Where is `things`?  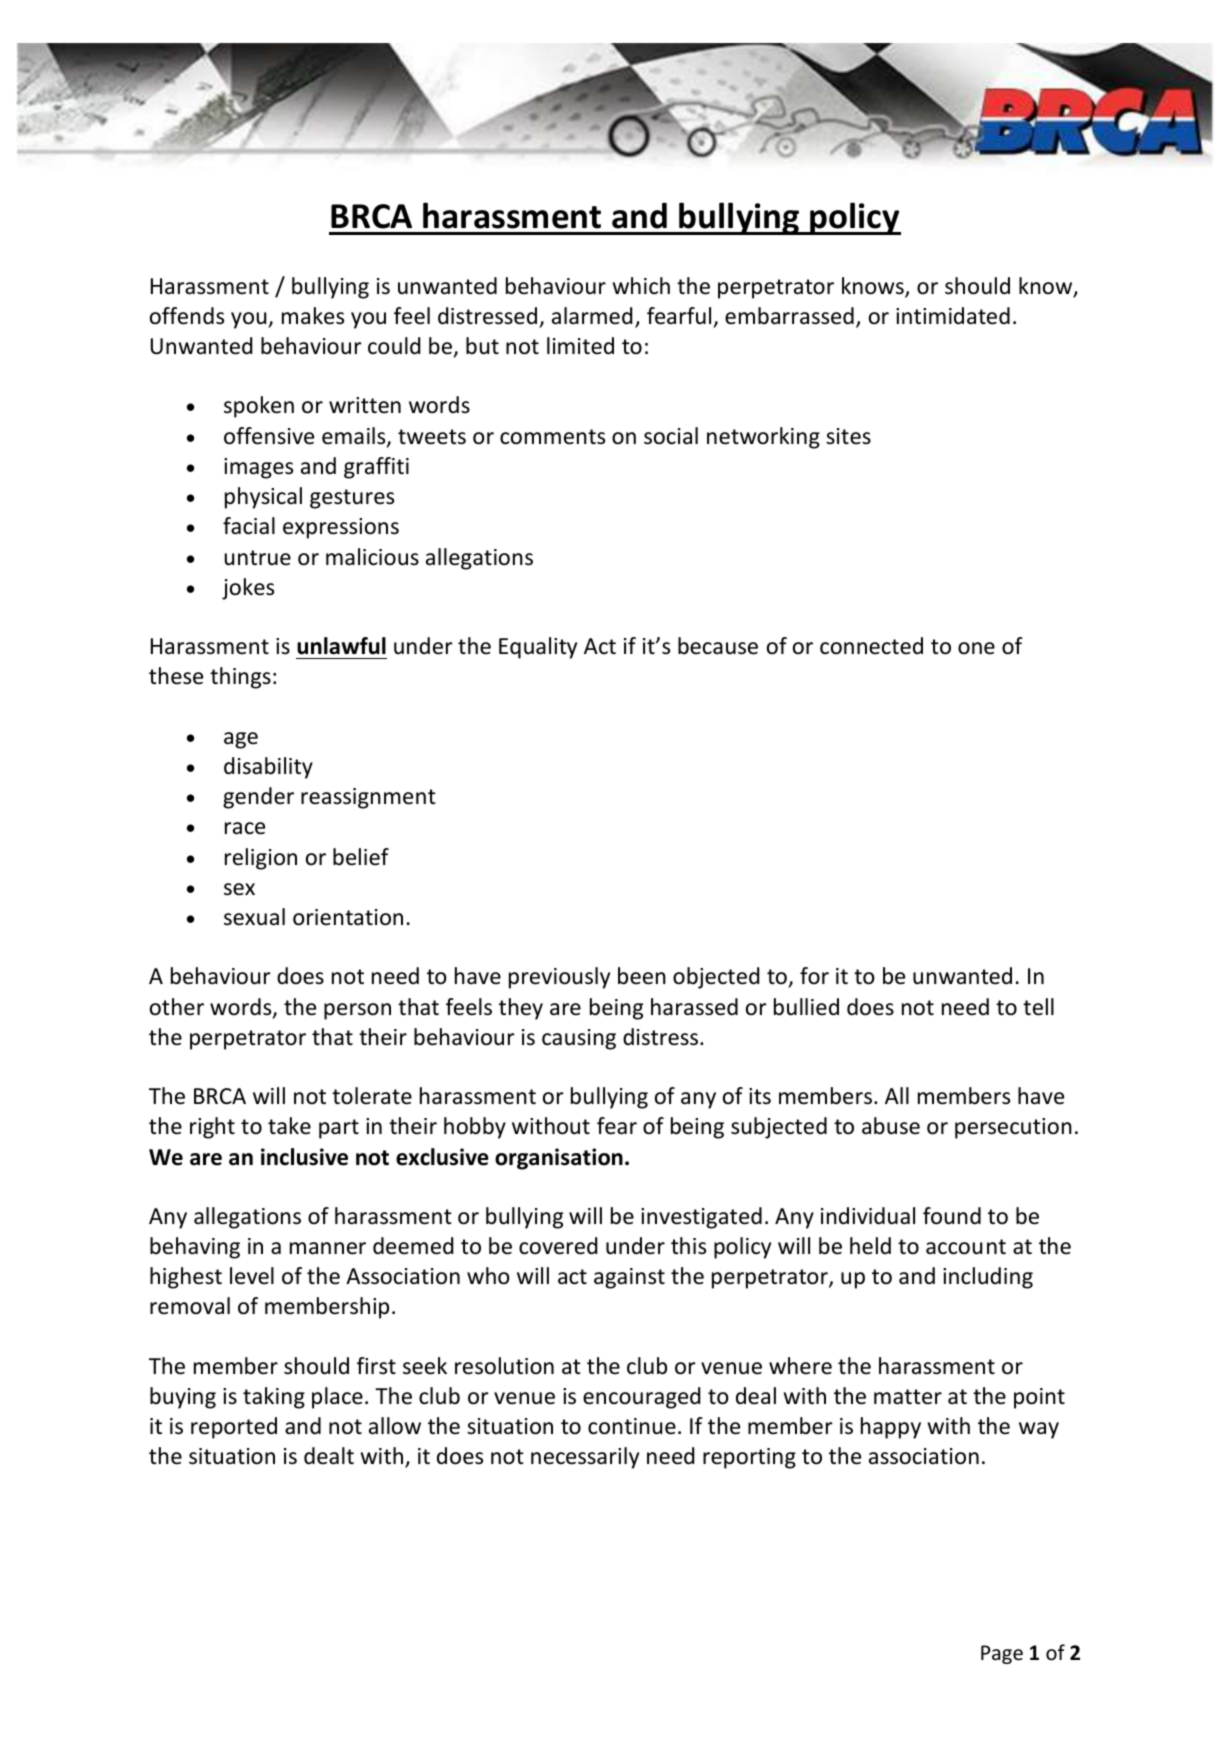
things is located at coordinates (240, 678).
